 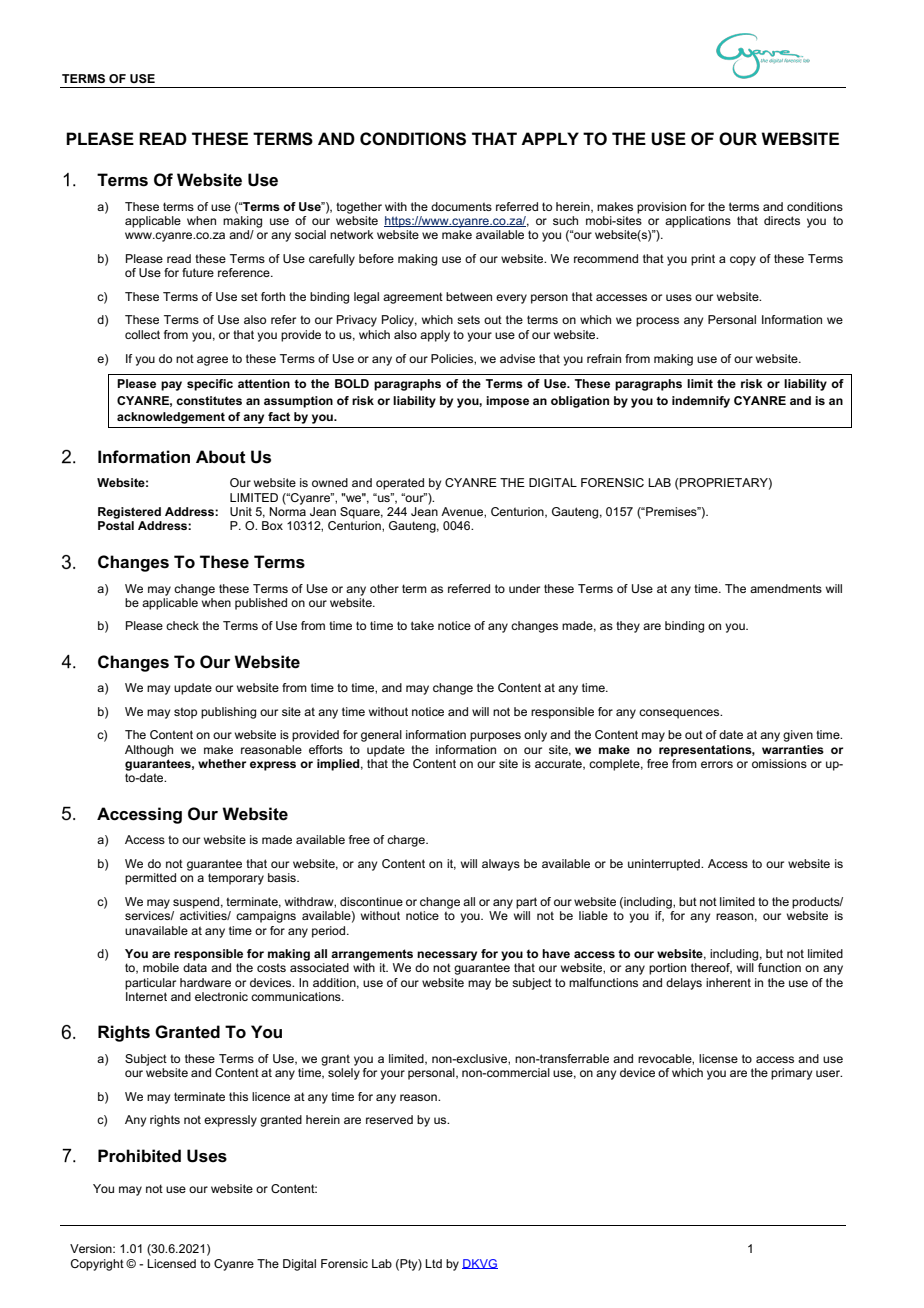 What do you see at coordinates (698, 222) in the image?
I see `applications` at bounding box center [698, 222].
